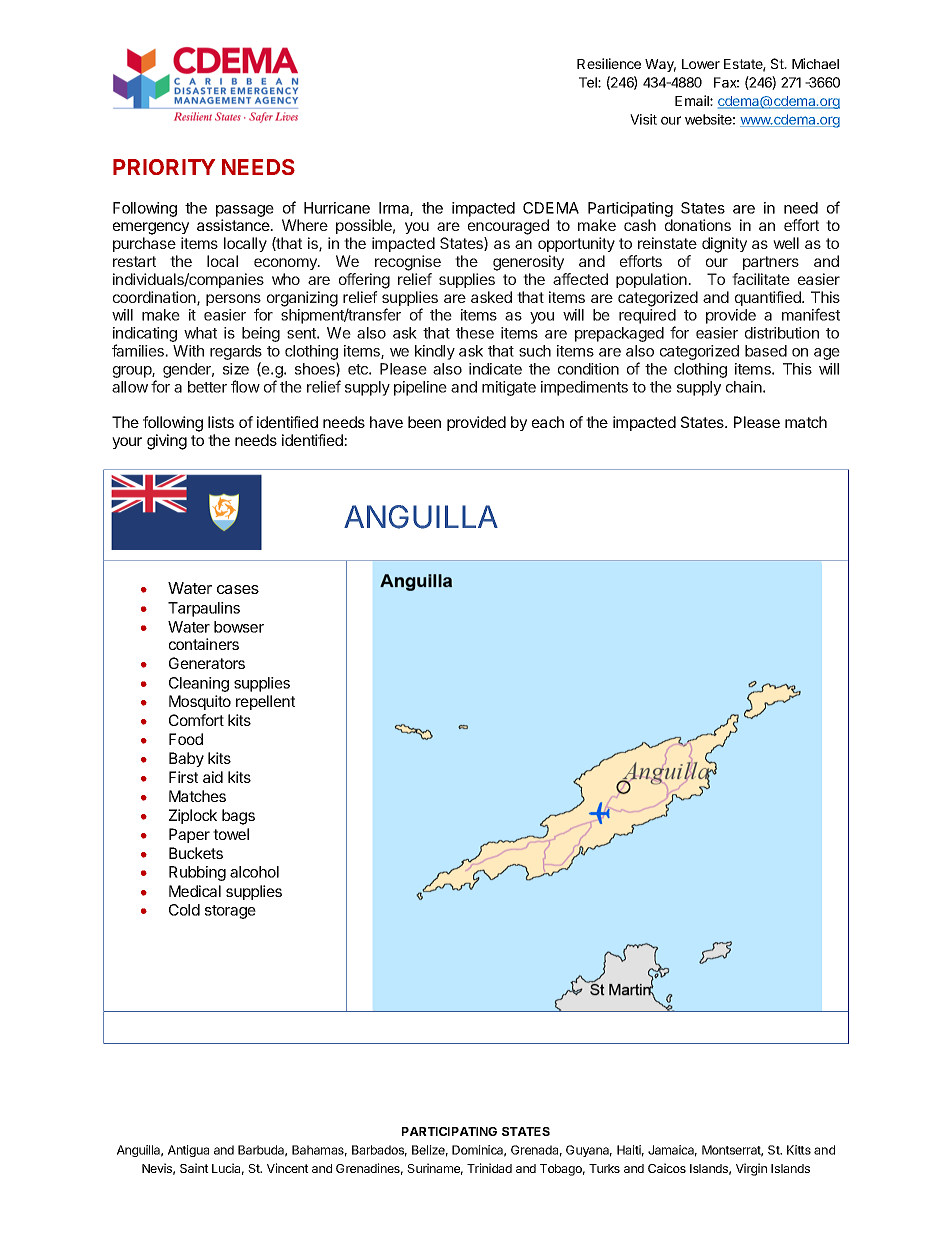 The width and height of the screenshot is (952, 1233). Describe the element at coordinates (265, 702) in the screenshot. I see `repellent` at that location.
